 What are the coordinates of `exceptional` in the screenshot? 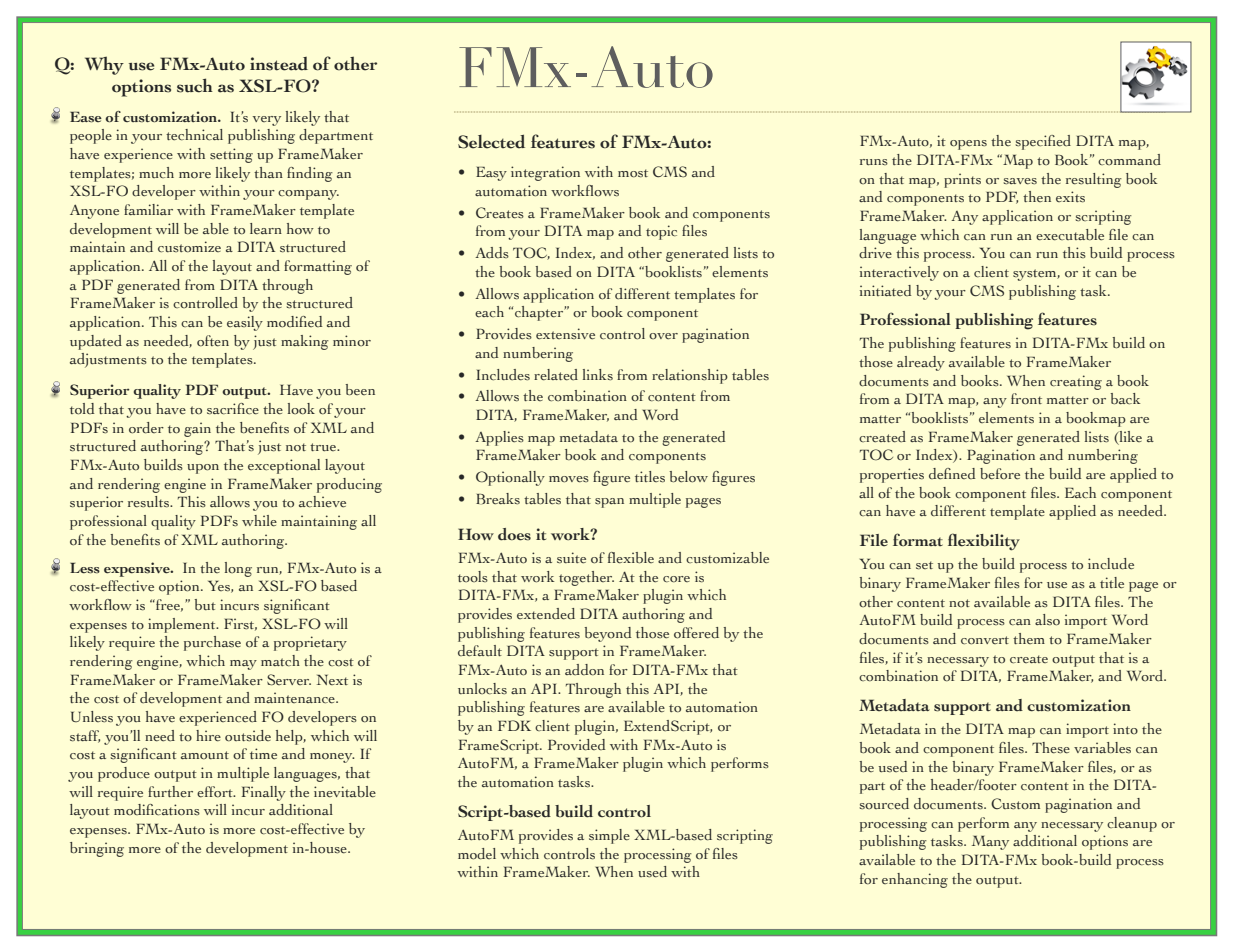 It's located at (284, 466).
